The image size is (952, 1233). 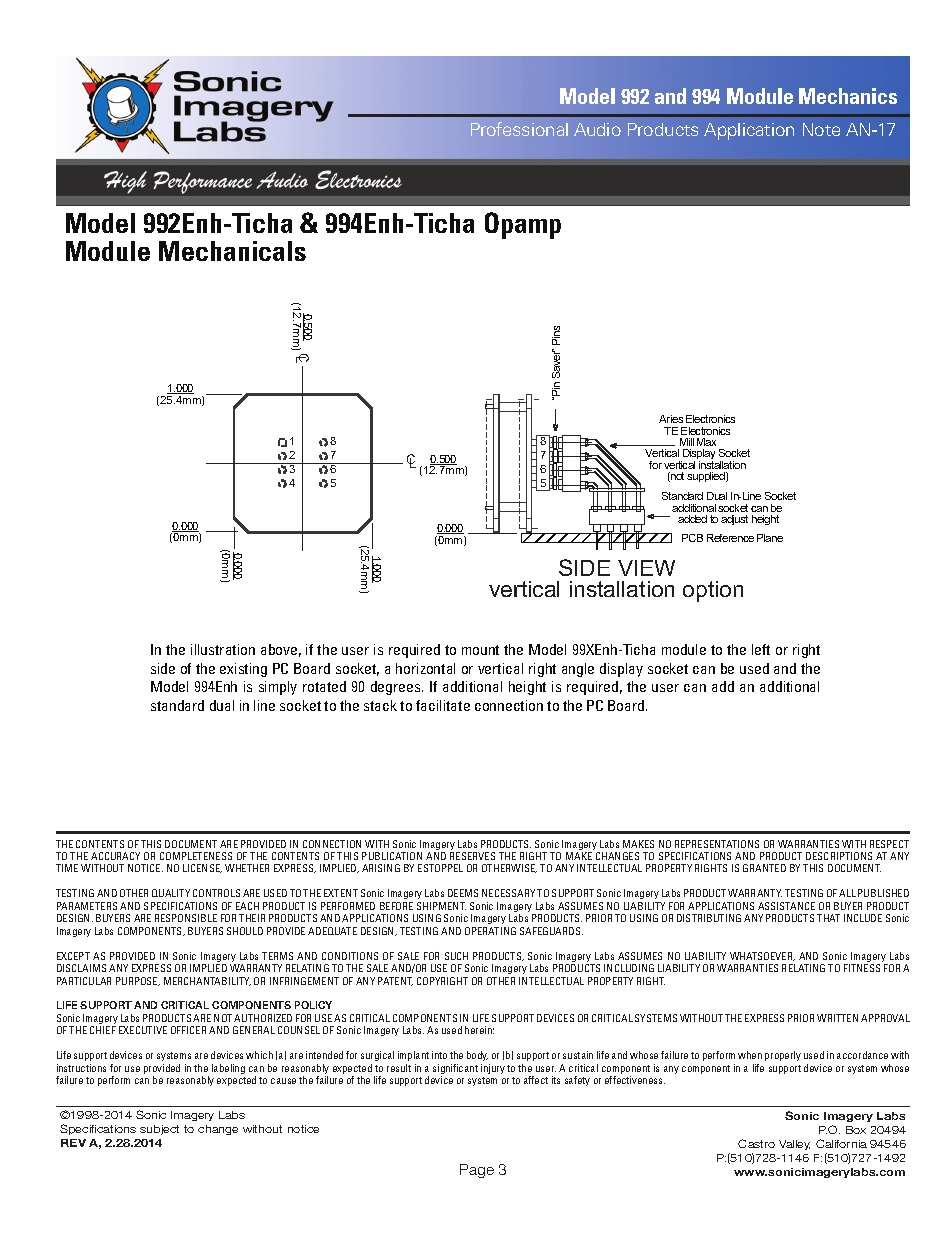 I want to click on mount, so click(x=480, y=650).
